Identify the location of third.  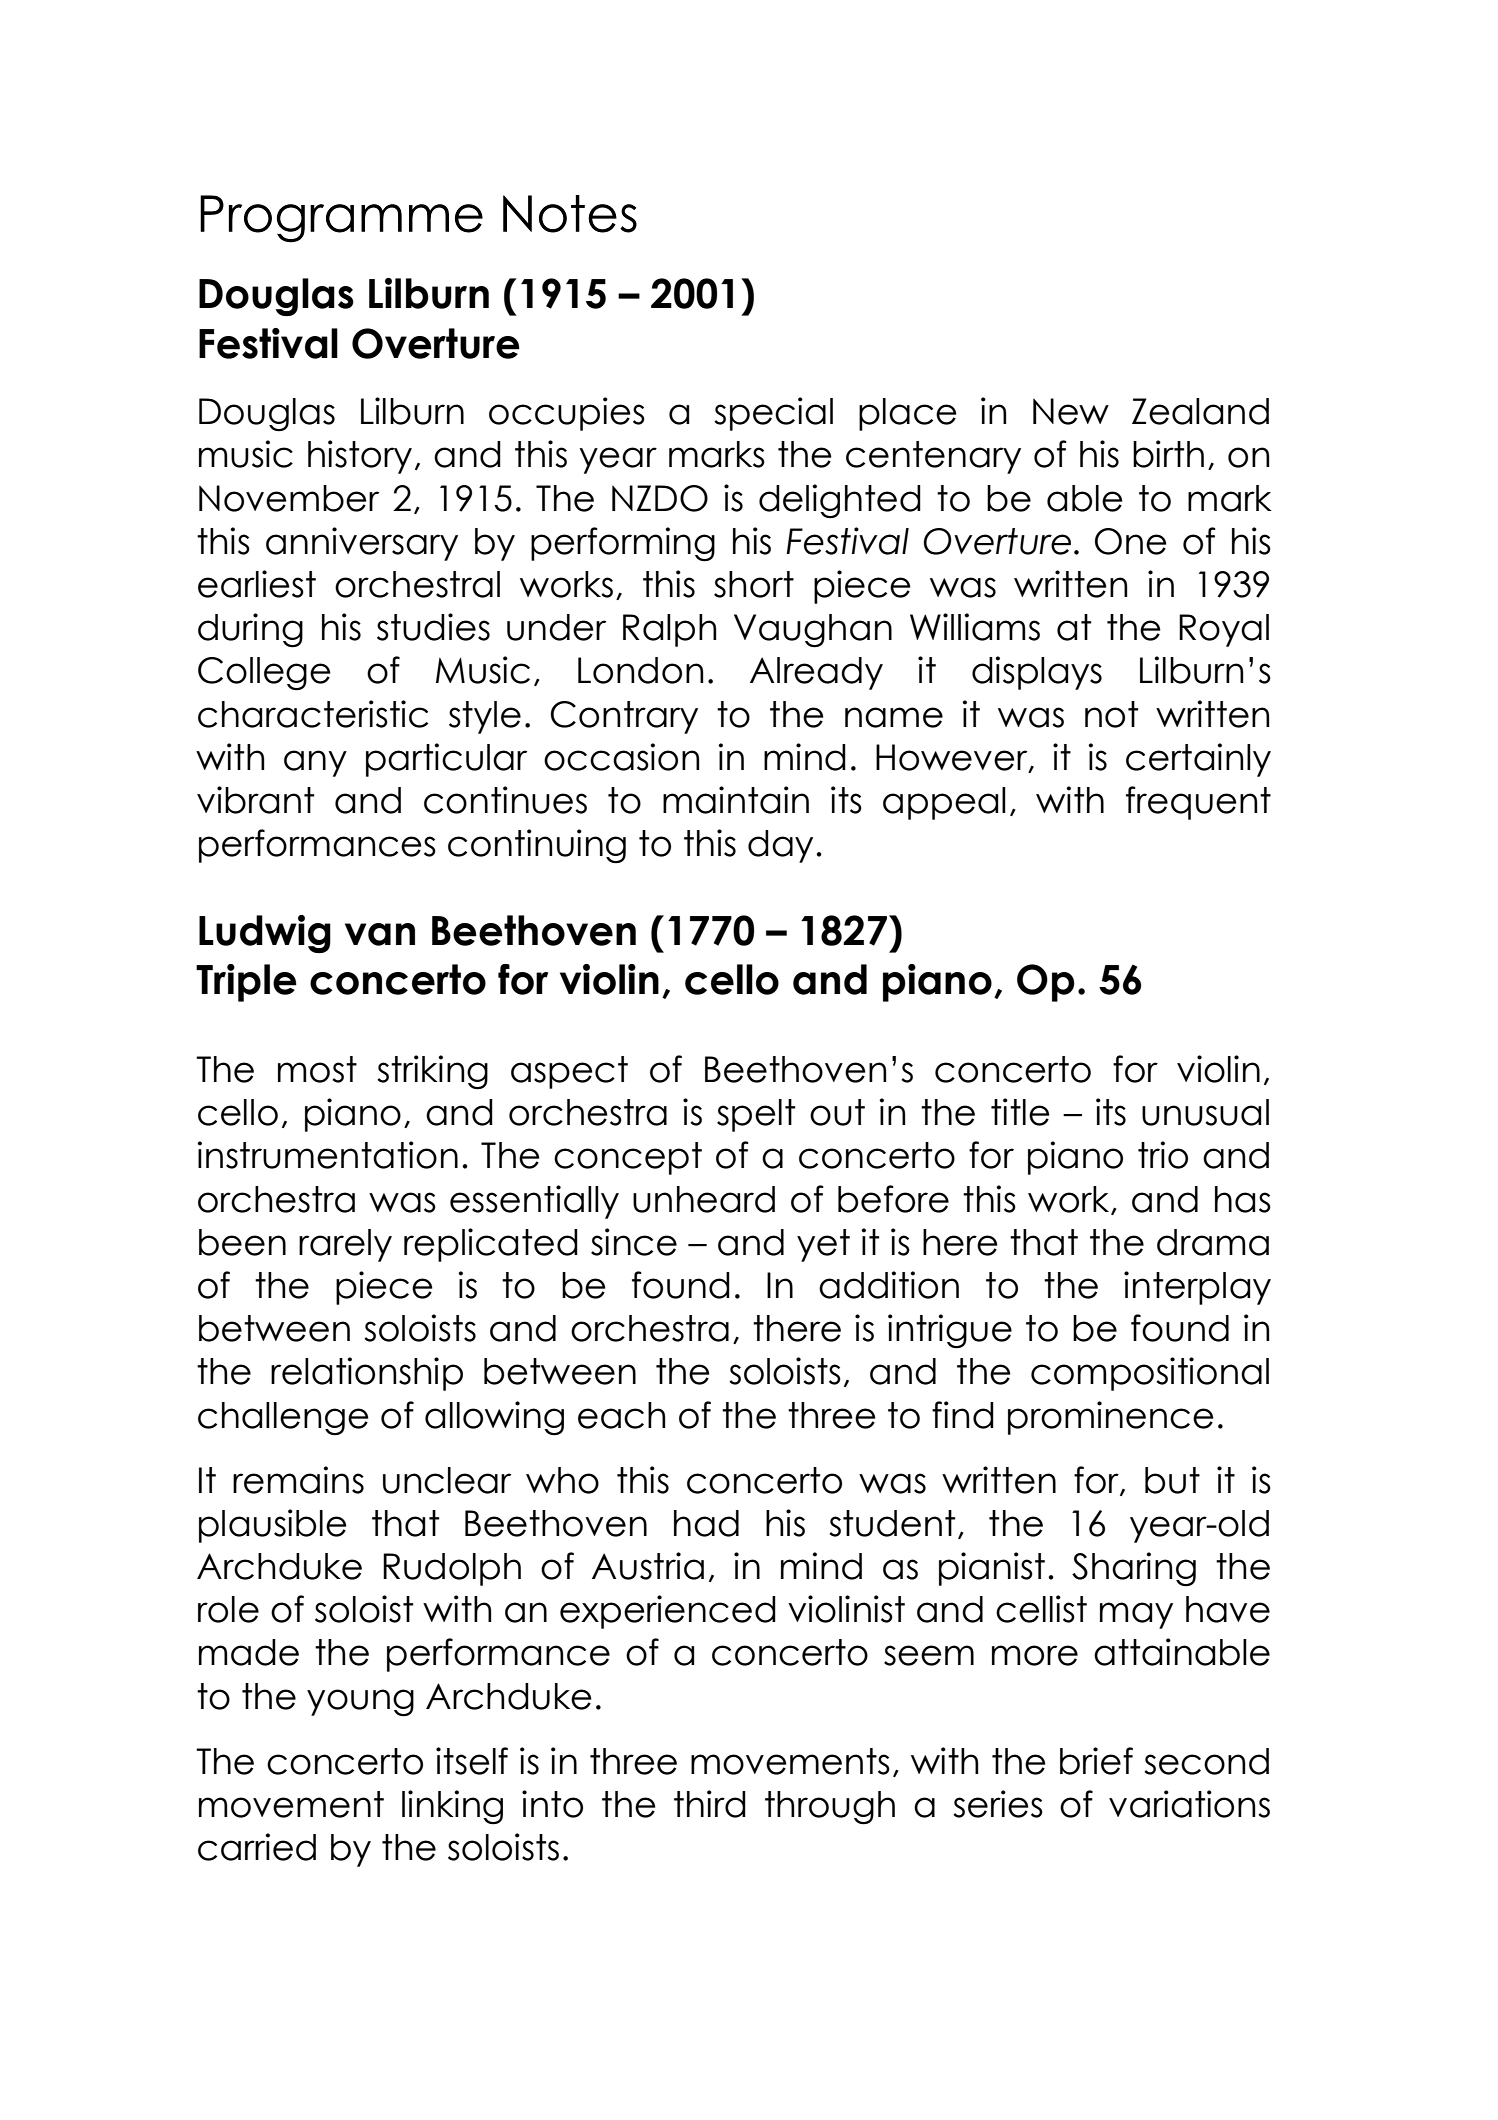
(710, 1804).
